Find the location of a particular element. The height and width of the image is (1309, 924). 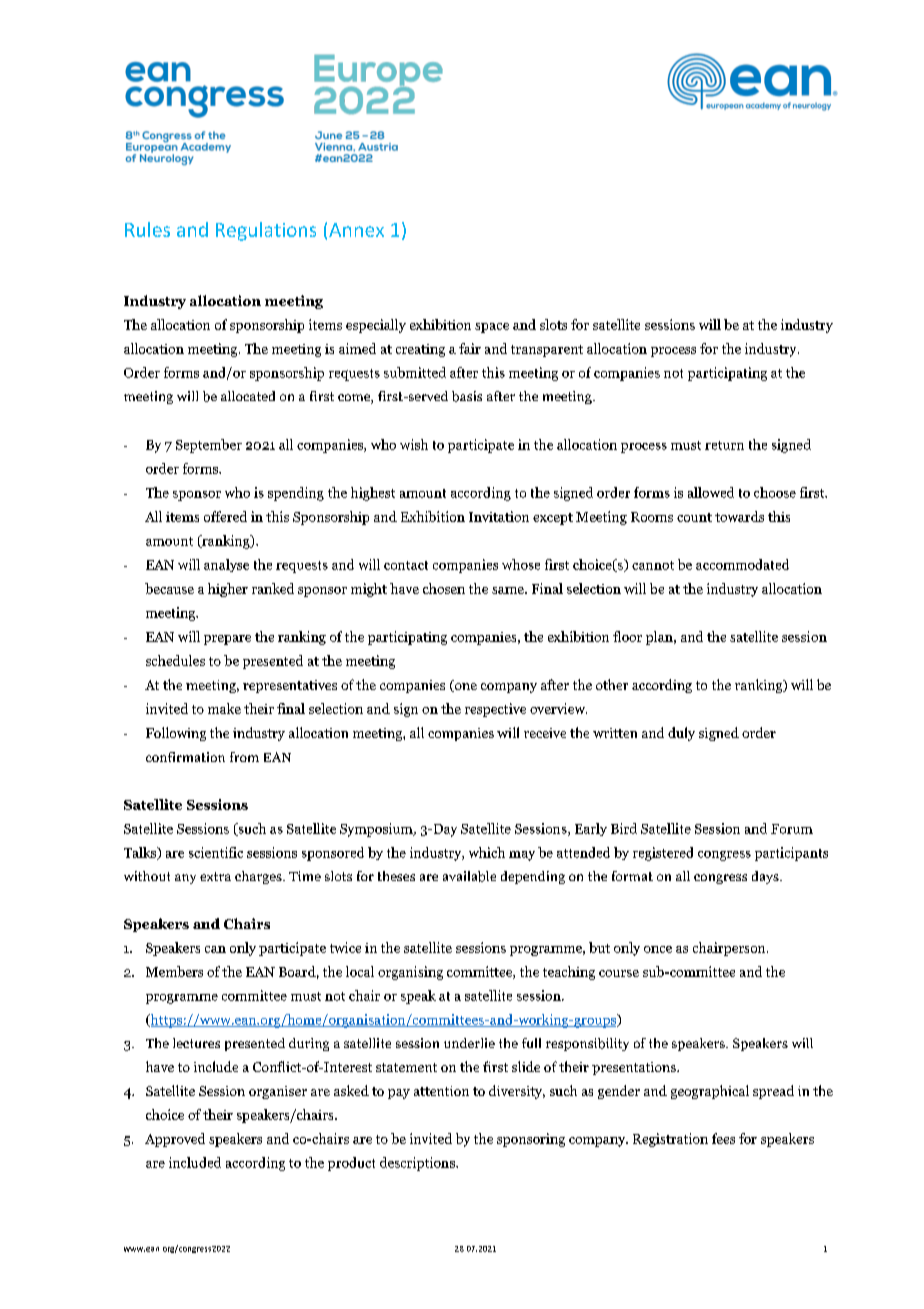

transparent is located at coordinates (547, 351).
